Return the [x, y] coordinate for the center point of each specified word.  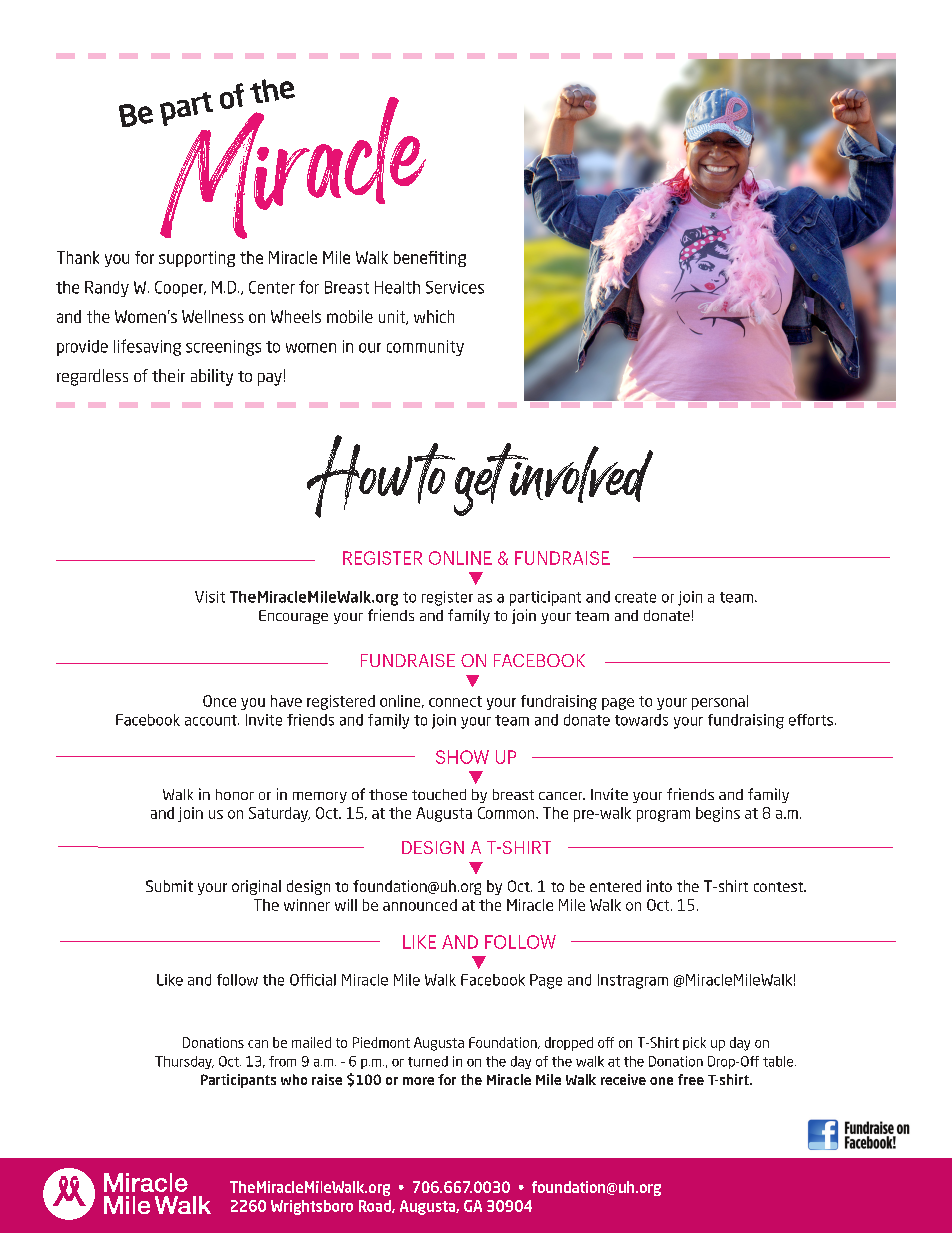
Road [376, 1206]
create [635, 597]
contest [780, 887]
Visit [210, 597]
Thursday [184, 1062]
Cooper [180, 289]
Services [455, 287]
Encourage [293, 617]
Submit [169, 886]
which [434, 316]
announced [420, 905]
